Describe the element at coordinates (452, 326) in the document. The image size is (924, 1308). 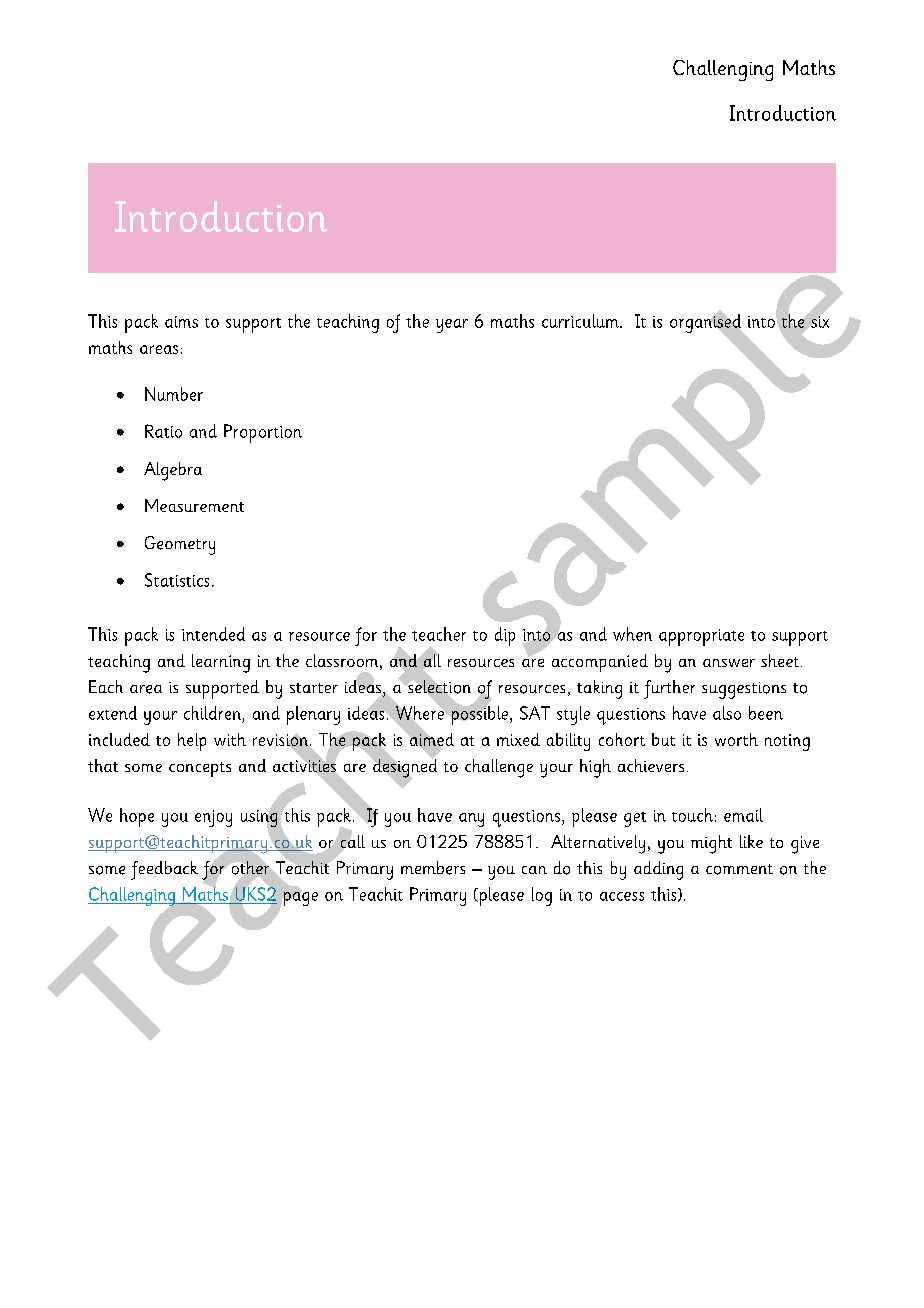
I see `year` at that location.
